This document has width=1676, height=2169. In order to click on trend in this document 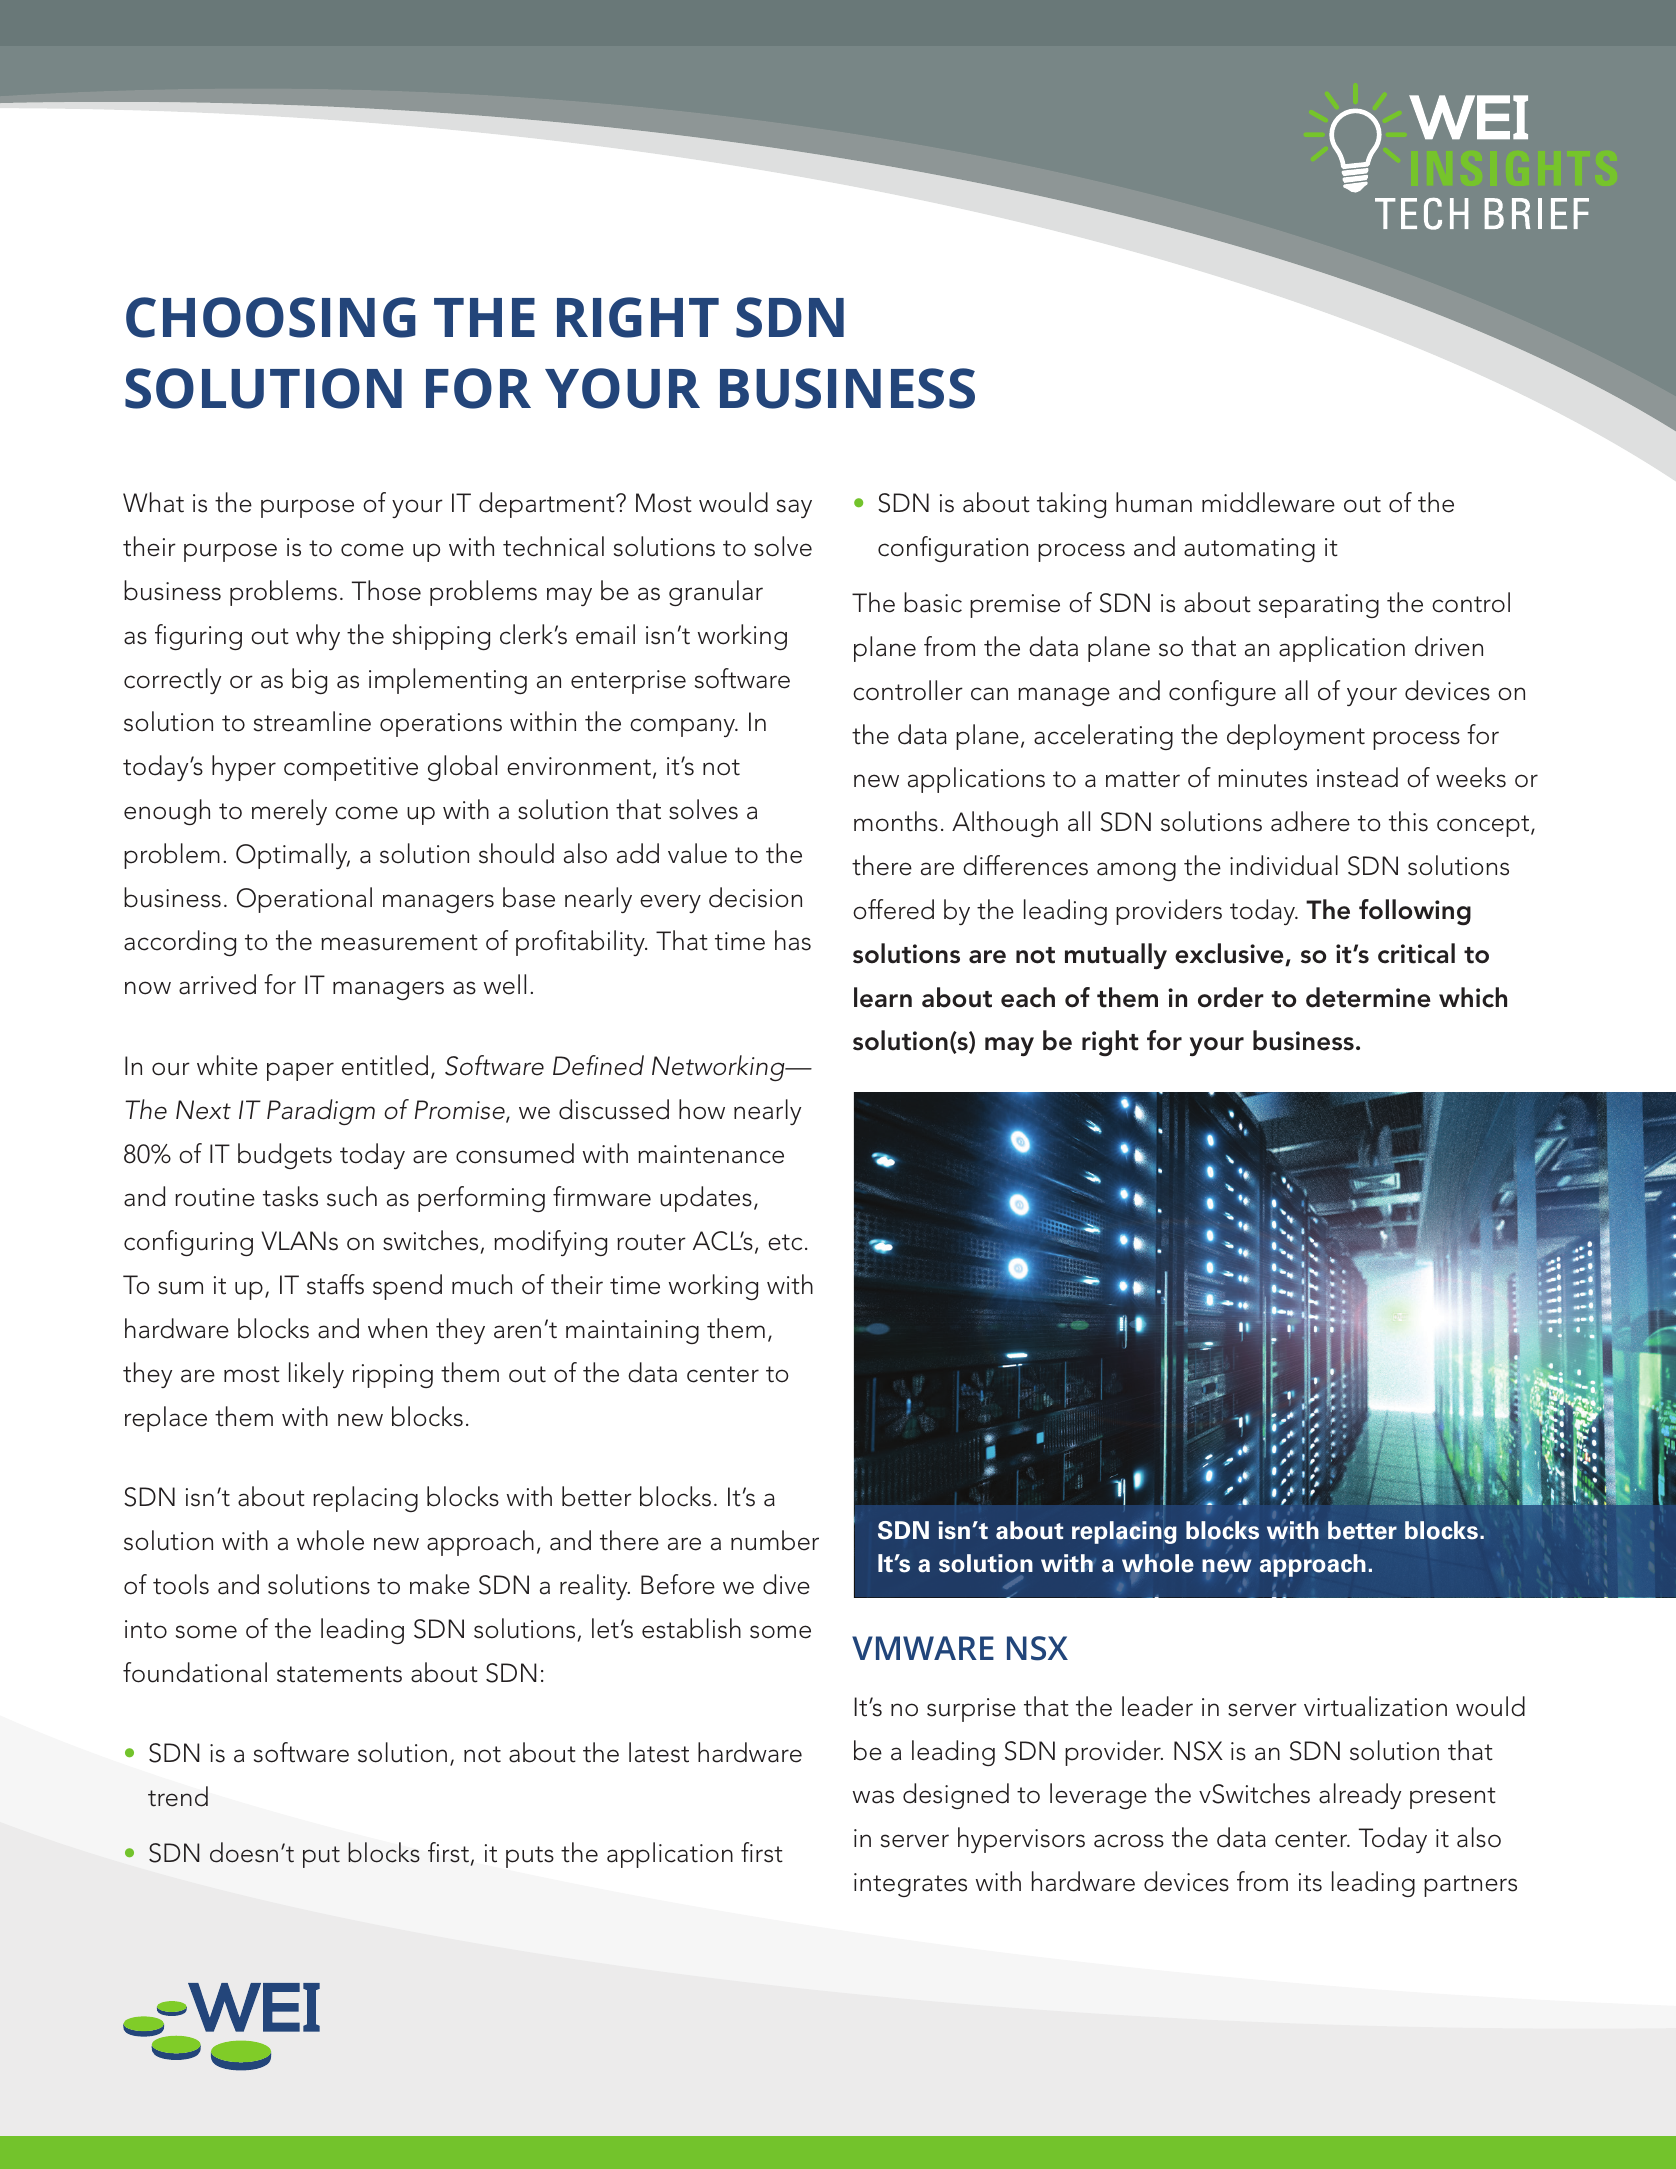, I will do `click(178, 1796)`.
